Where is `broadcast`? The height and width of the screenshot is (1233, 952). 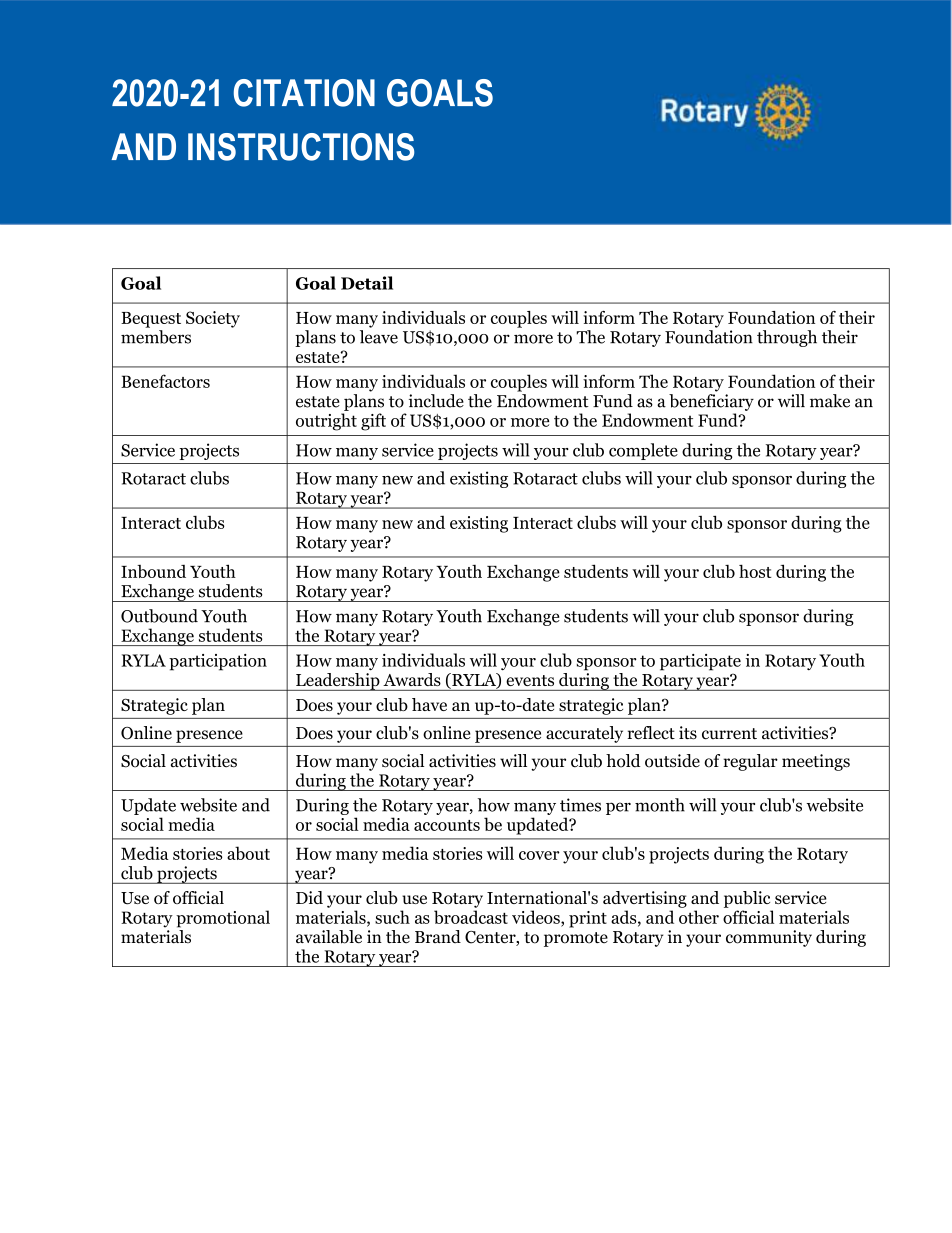 broadcast is located at coordinates (471, 917).
